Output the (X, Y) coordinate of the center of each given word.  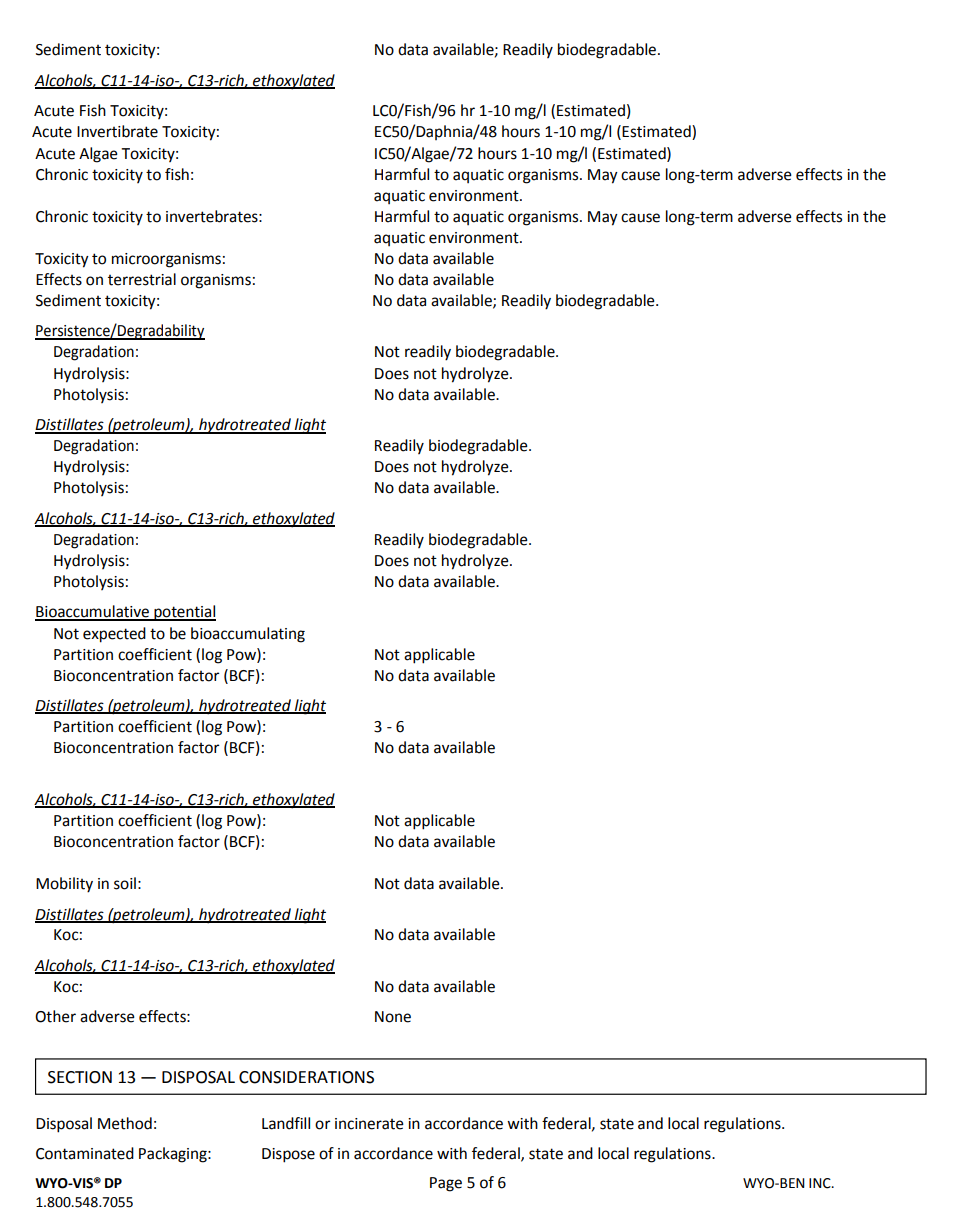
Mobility (64, 885)
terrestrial (142, 279)
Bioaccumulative (93, 612)
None (393, 1017)
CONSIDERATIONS (306, 1077)
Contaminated (85, 1153)
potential (184, 613)
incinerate (369, 1124)
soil (125, 883)
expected (114, 635)
